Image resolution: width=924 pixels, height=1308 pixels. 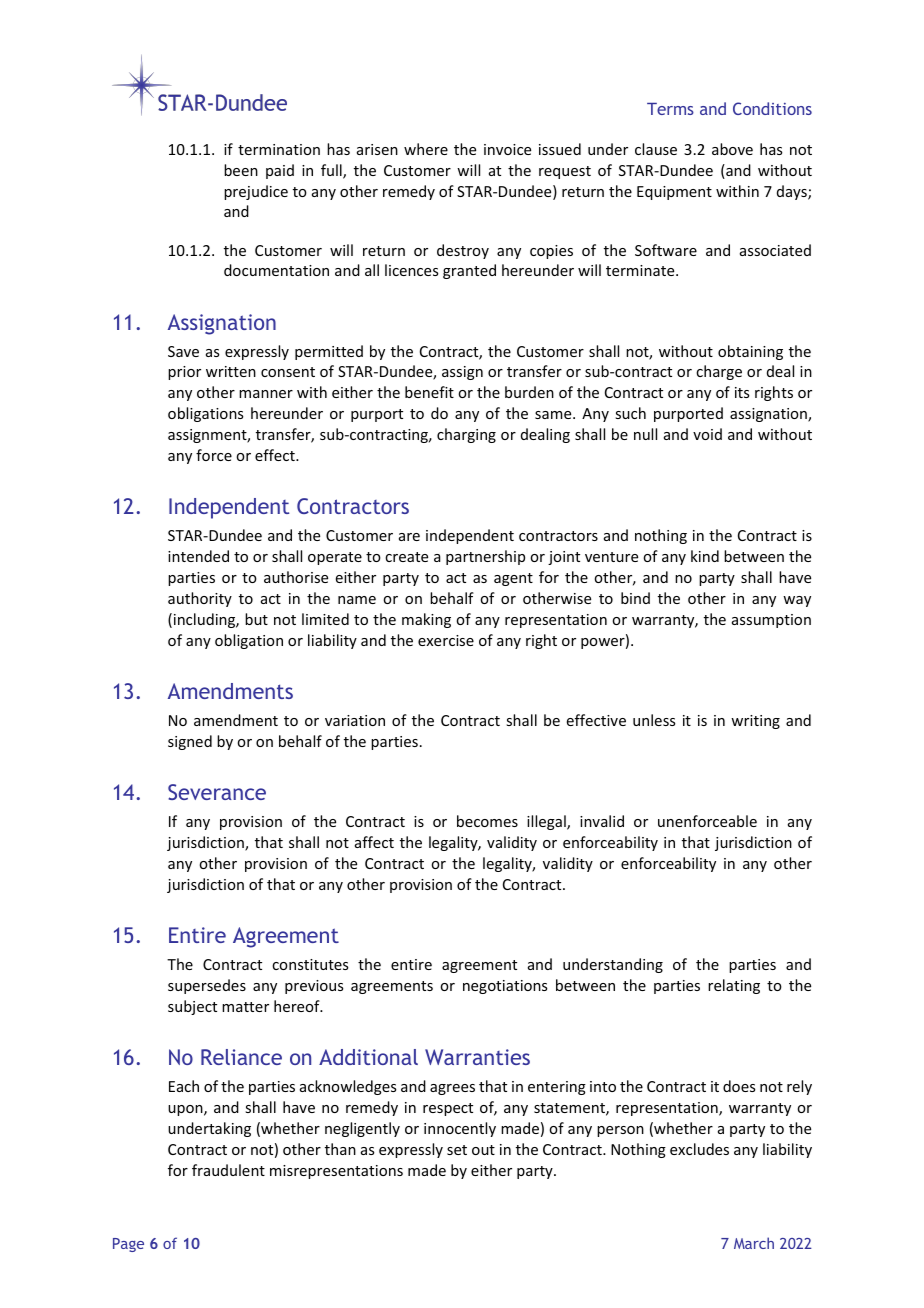 What do you see at coordinates (190, 742) in the screenshot?
I see `signed` at bounding box center [190, 742].
